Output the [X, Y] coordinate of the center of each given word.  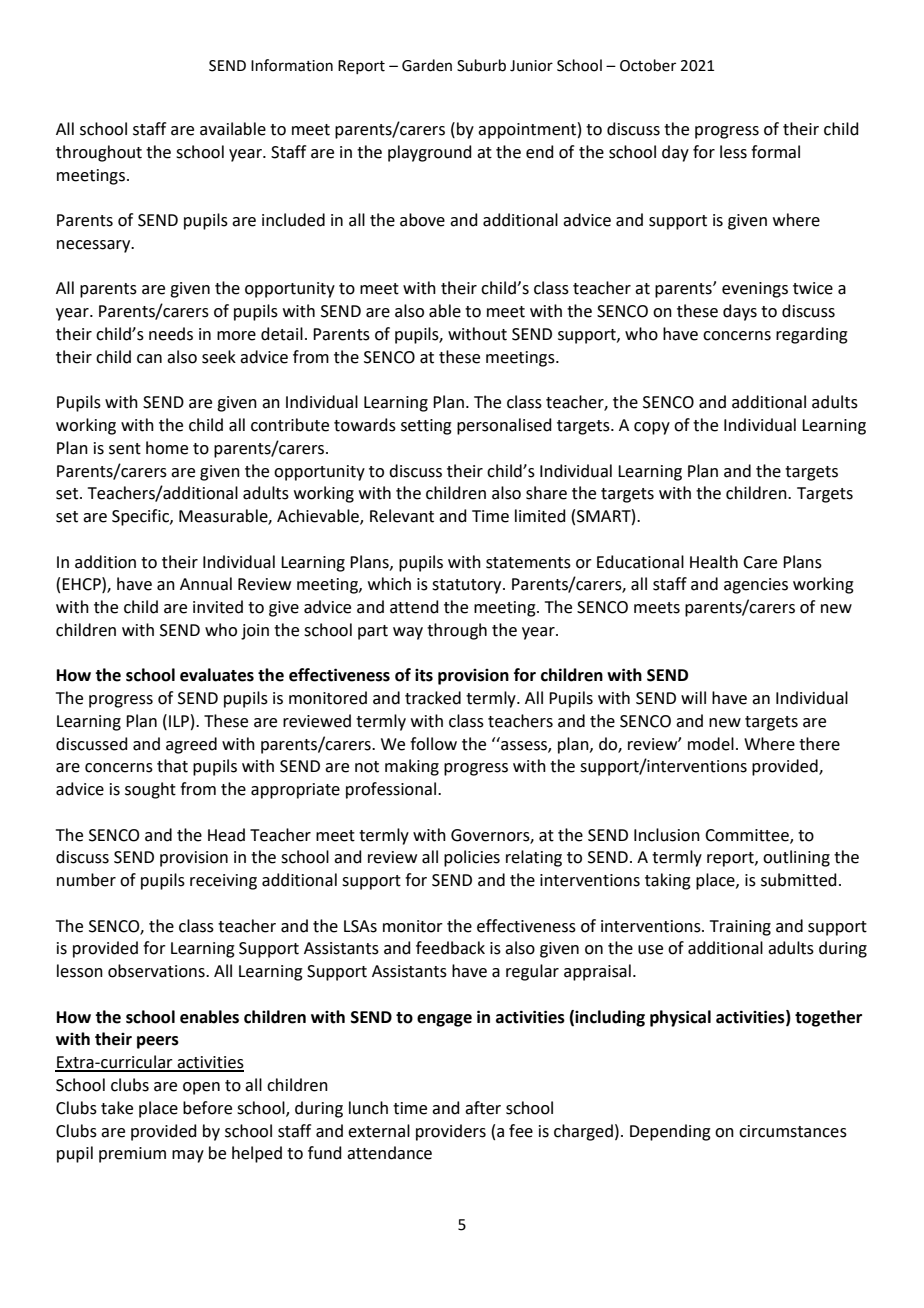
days [740, 312]
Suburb [481, 65]
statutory [468, 586]
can [149, 359]
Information [292, 65]
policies [472, 858]
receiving [223, 882]
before [207, 1108]
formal [775, 152]
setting [426, 427]
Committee [748, 836]
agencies [756, 586]
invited [218, 607]
